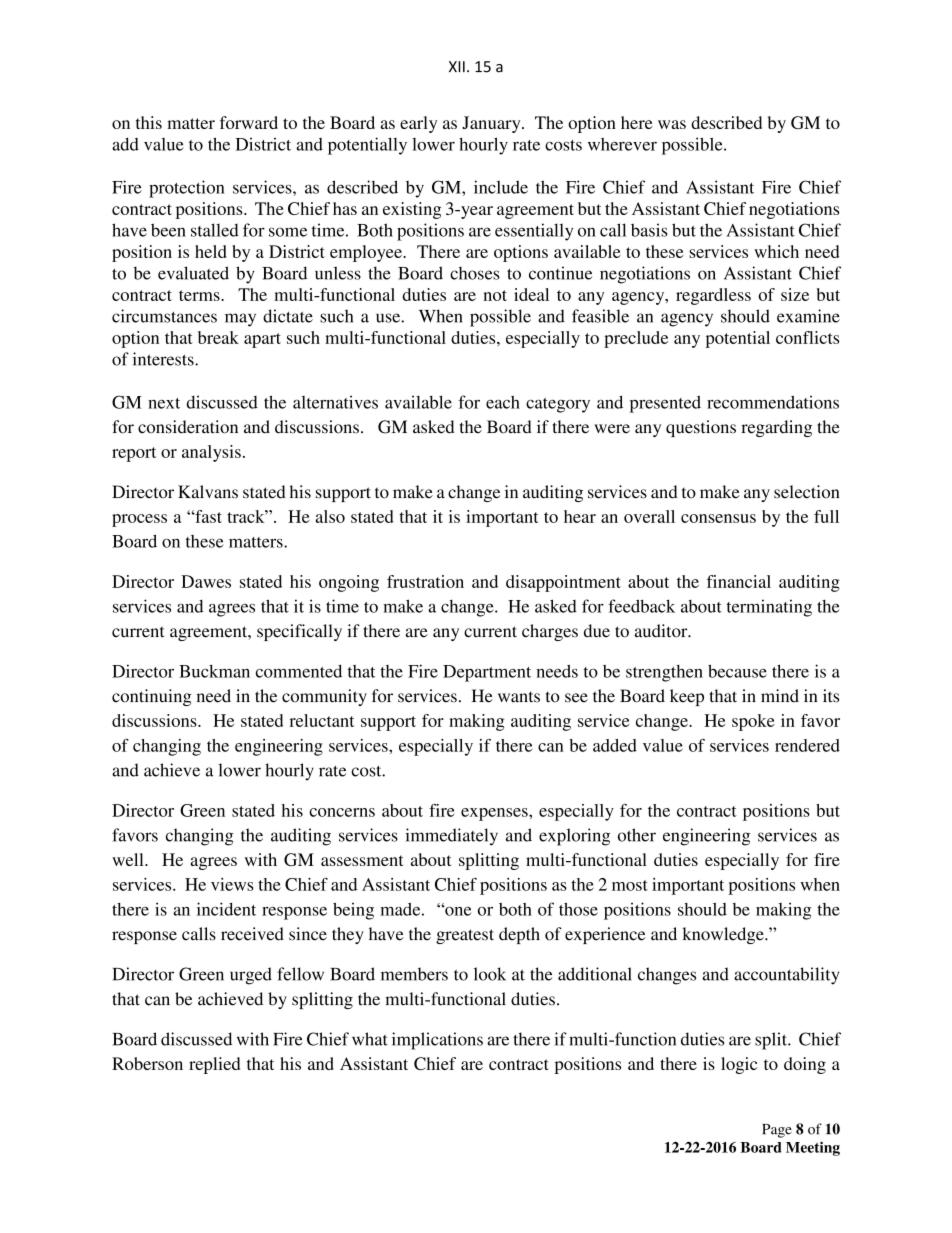 The width and height of the page is (952, 1233). What do you see at coordinates (249, 122) in the page?
I see `forward` at bounding box center [249, 122].
